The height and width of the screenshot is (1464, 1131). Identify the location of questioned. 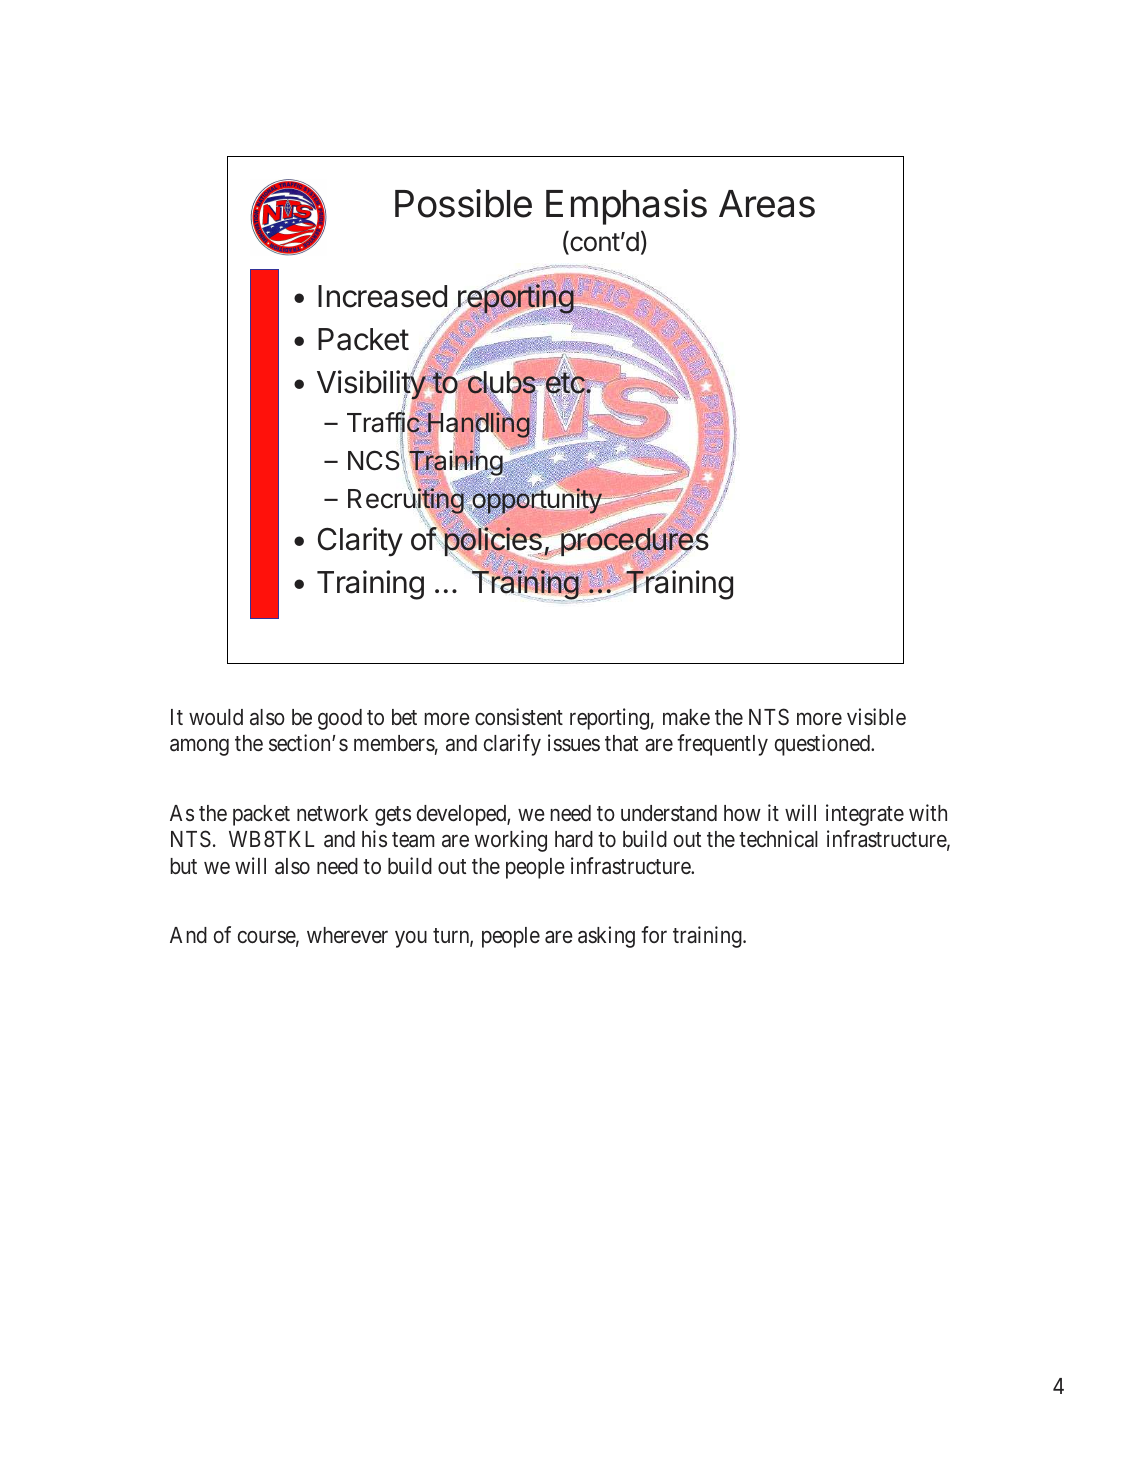
(823, 745).
